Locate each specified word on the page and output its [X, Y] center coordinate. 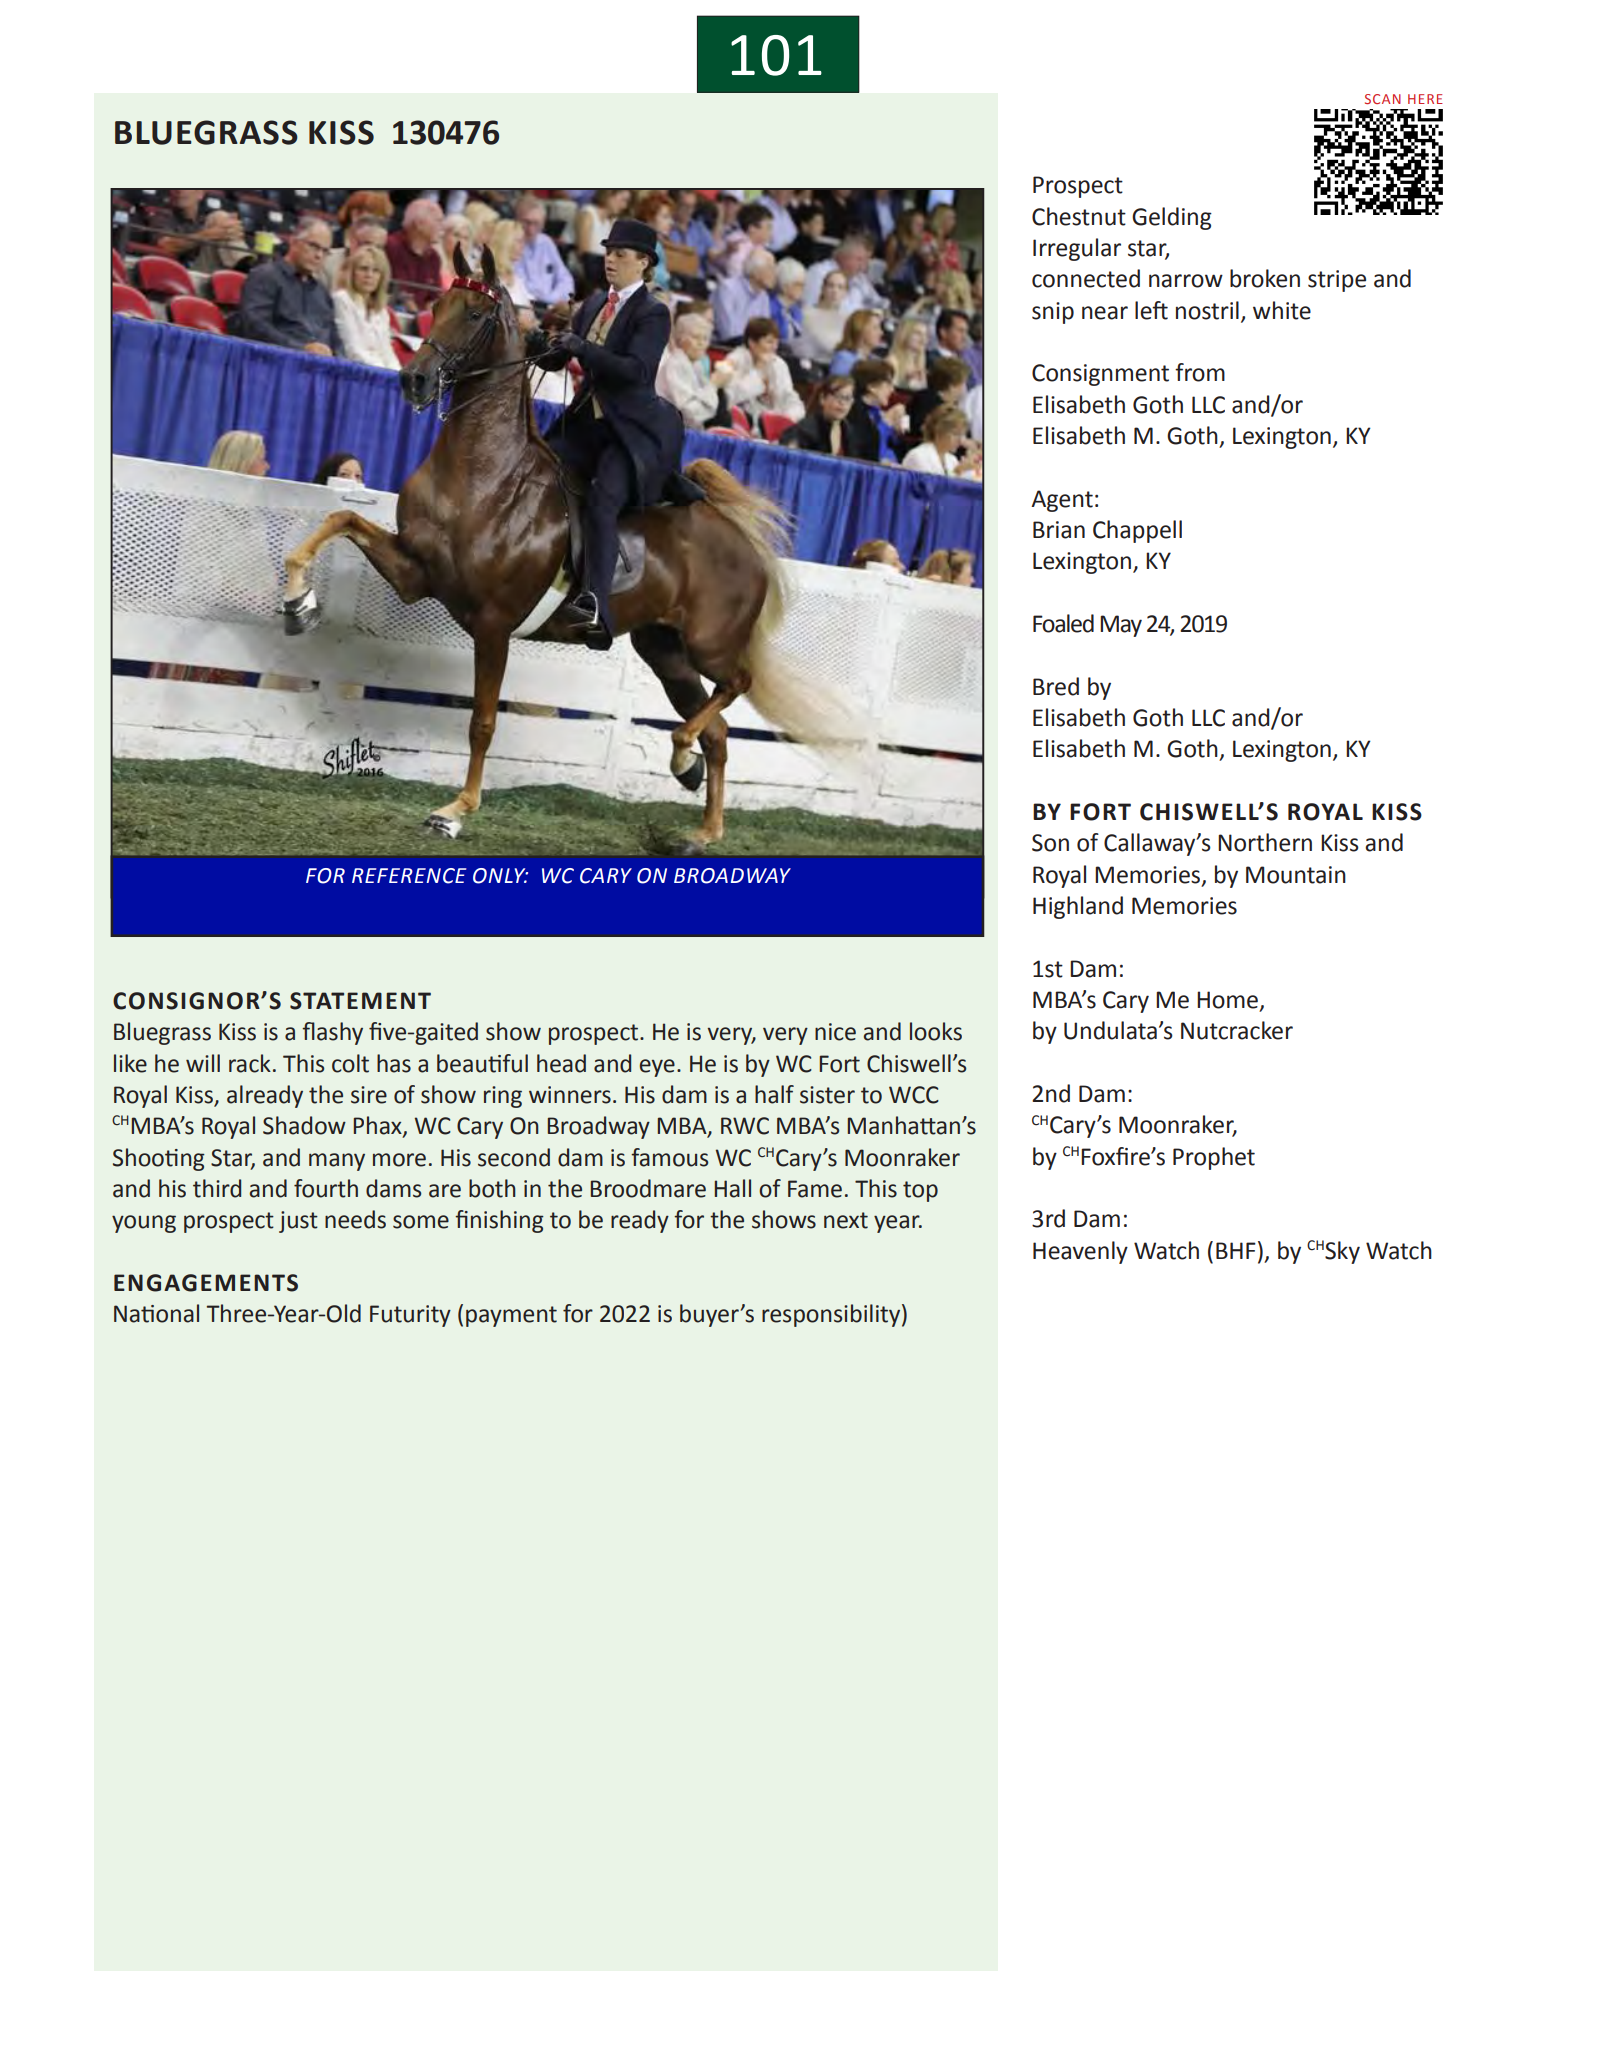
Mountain [1296, 875]
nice [835, 1032]
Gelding [1172, 218]
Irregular [1077, 249]
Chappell [1137, 531]
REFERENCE [409, 876]
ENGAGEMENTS [206, 1283]
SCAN [1383, 99]
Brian [1059, 530]
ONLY [500, 876]
